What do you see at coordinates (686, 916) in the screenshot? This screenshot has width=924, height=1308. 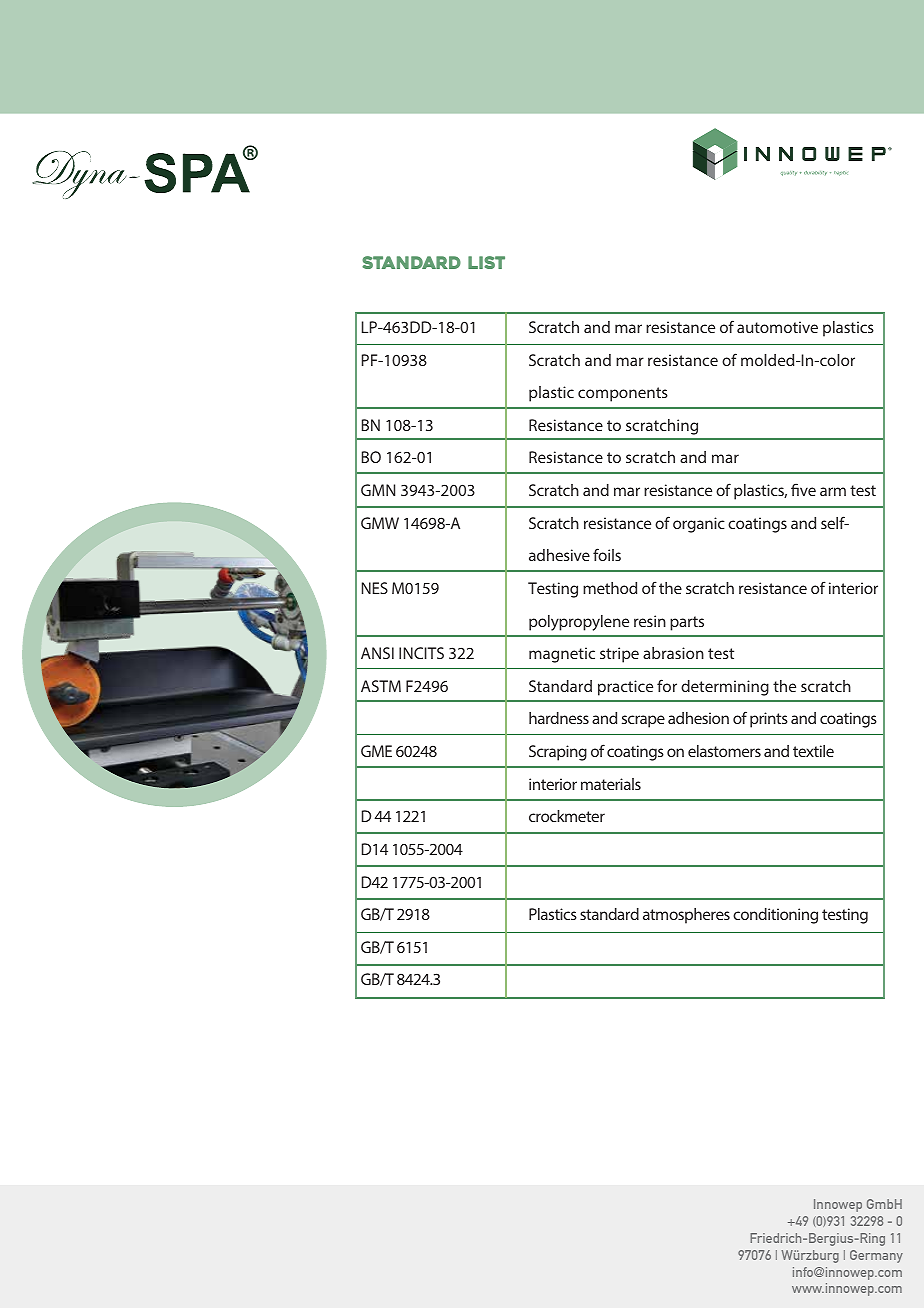 I see `atmospheres` at bounding box center [686, 916].
